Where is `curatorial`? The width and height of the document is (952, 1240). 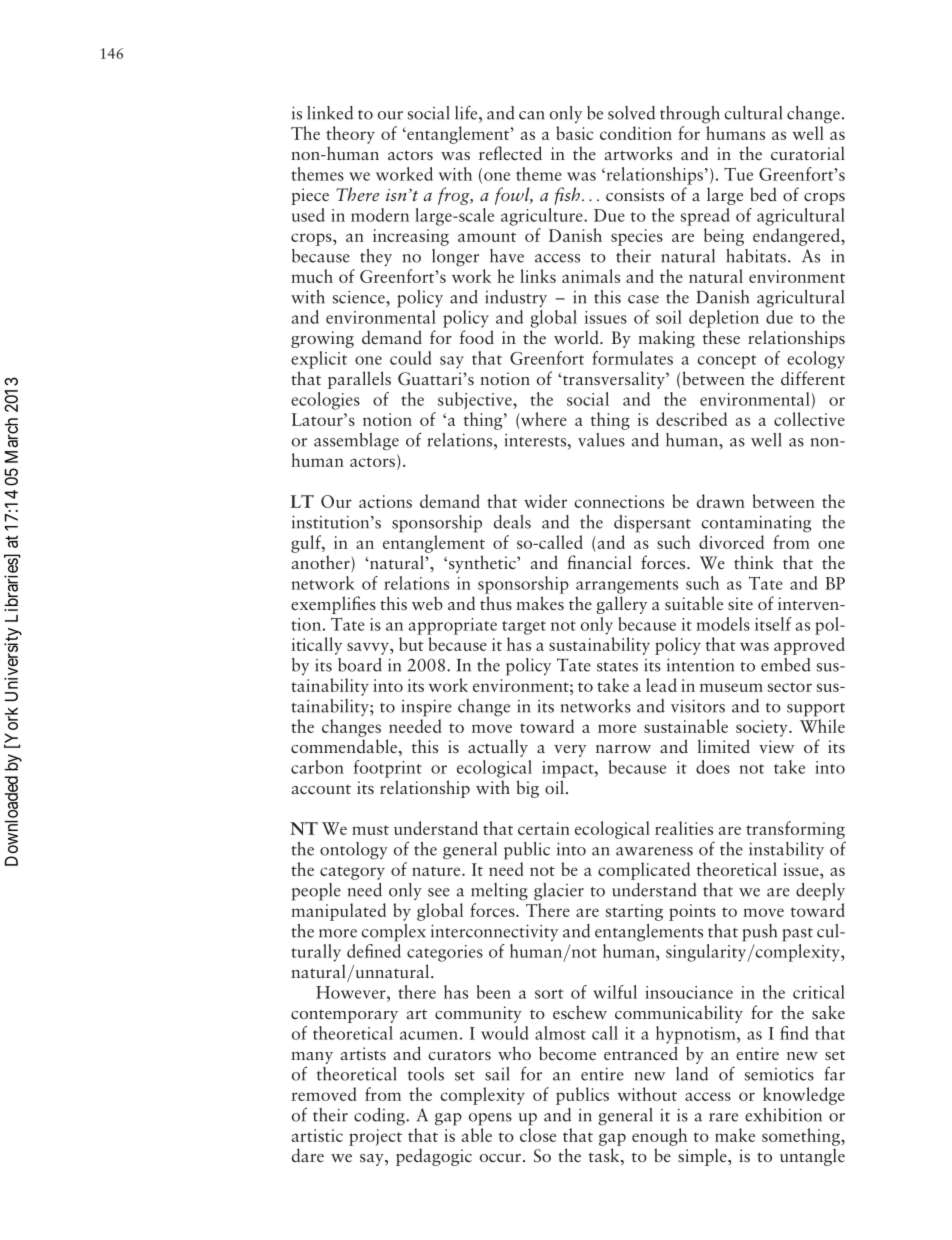 curatorial is located at coordinates (808, 153).
